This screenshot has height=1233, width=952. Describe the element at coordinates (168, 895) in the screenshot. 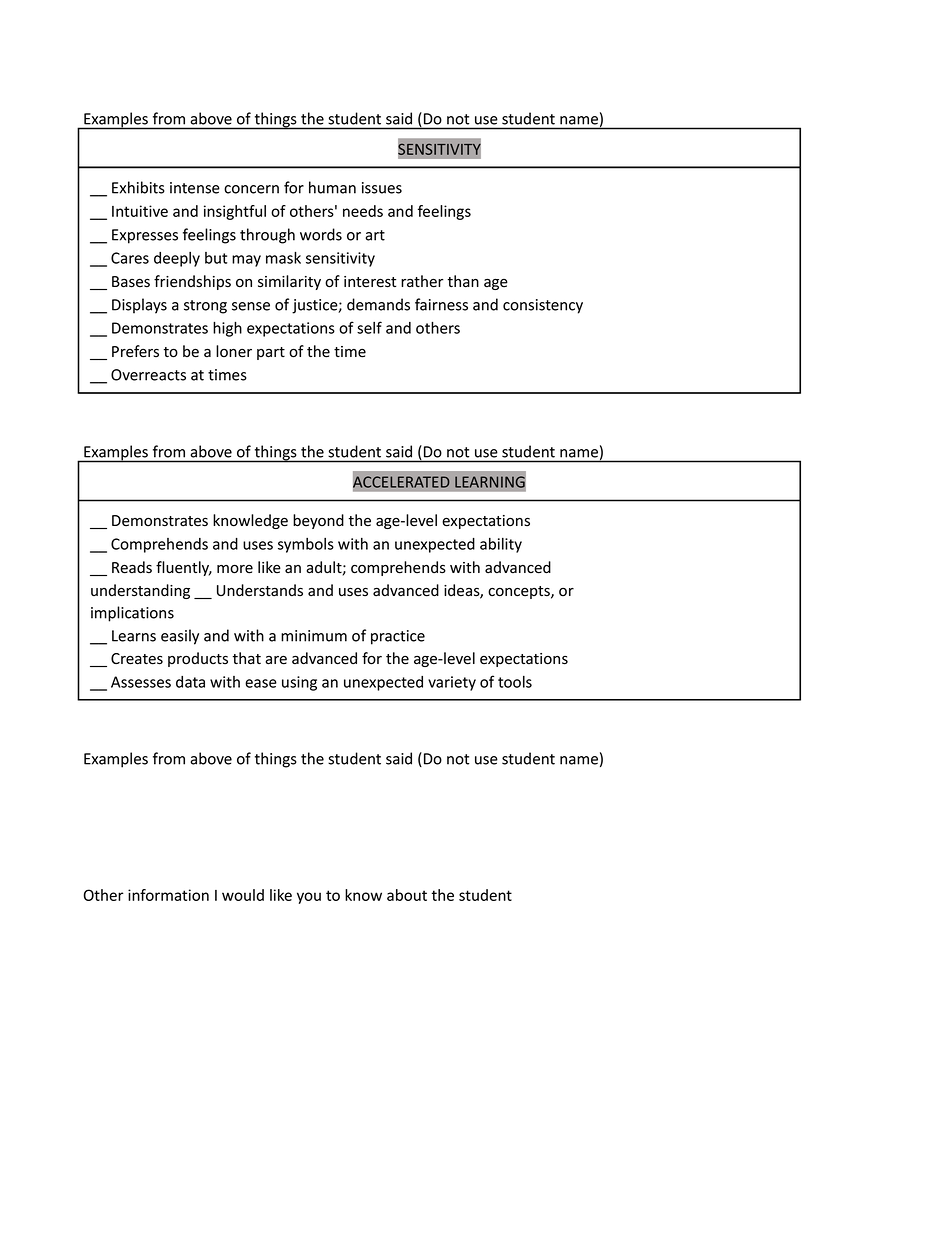

I see `information` at that location.
